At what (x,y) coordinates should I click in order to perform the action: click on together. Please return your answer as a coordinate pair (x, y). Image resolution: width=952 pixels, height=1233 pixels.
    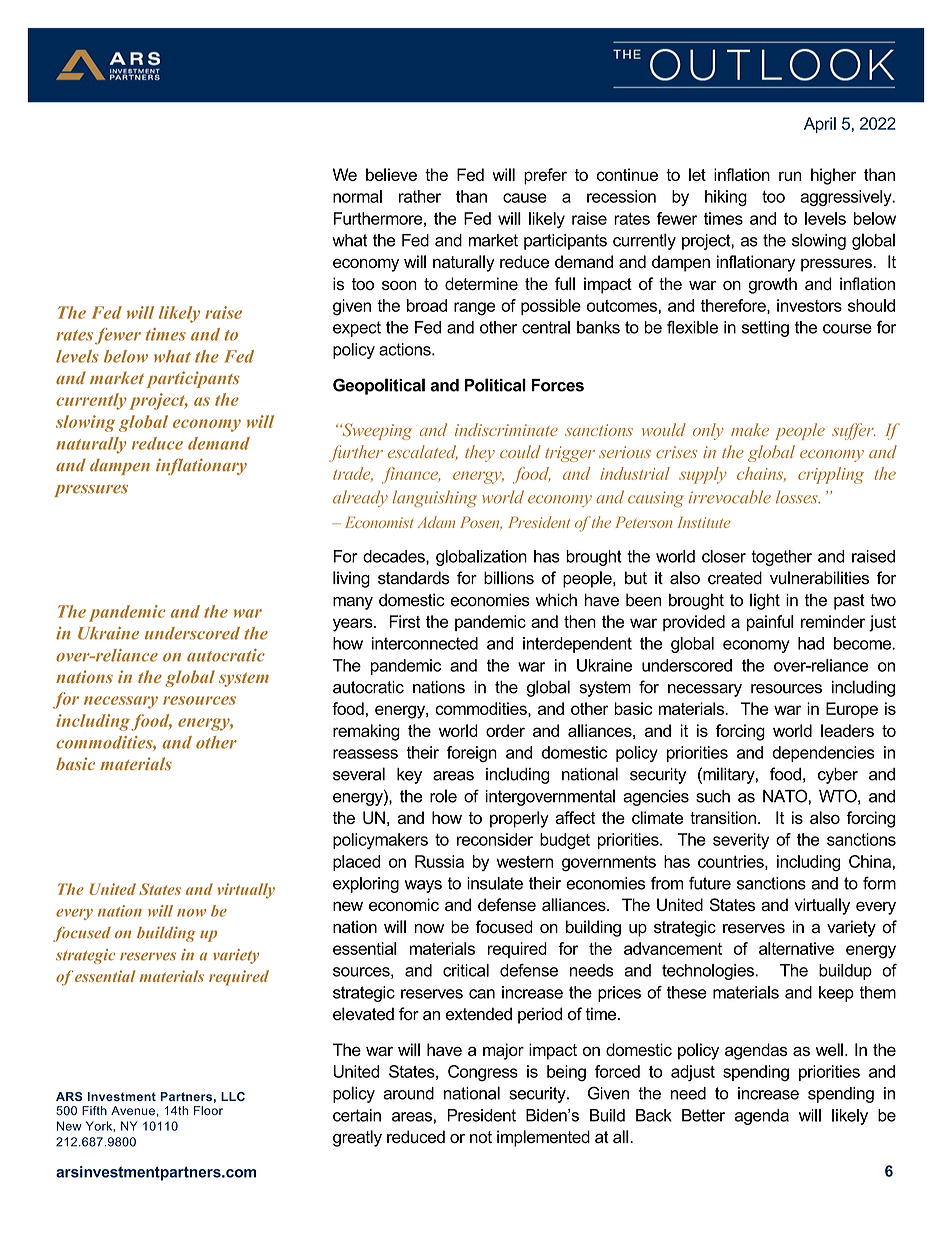
    Looking at the image, I should click on (781, 558).
